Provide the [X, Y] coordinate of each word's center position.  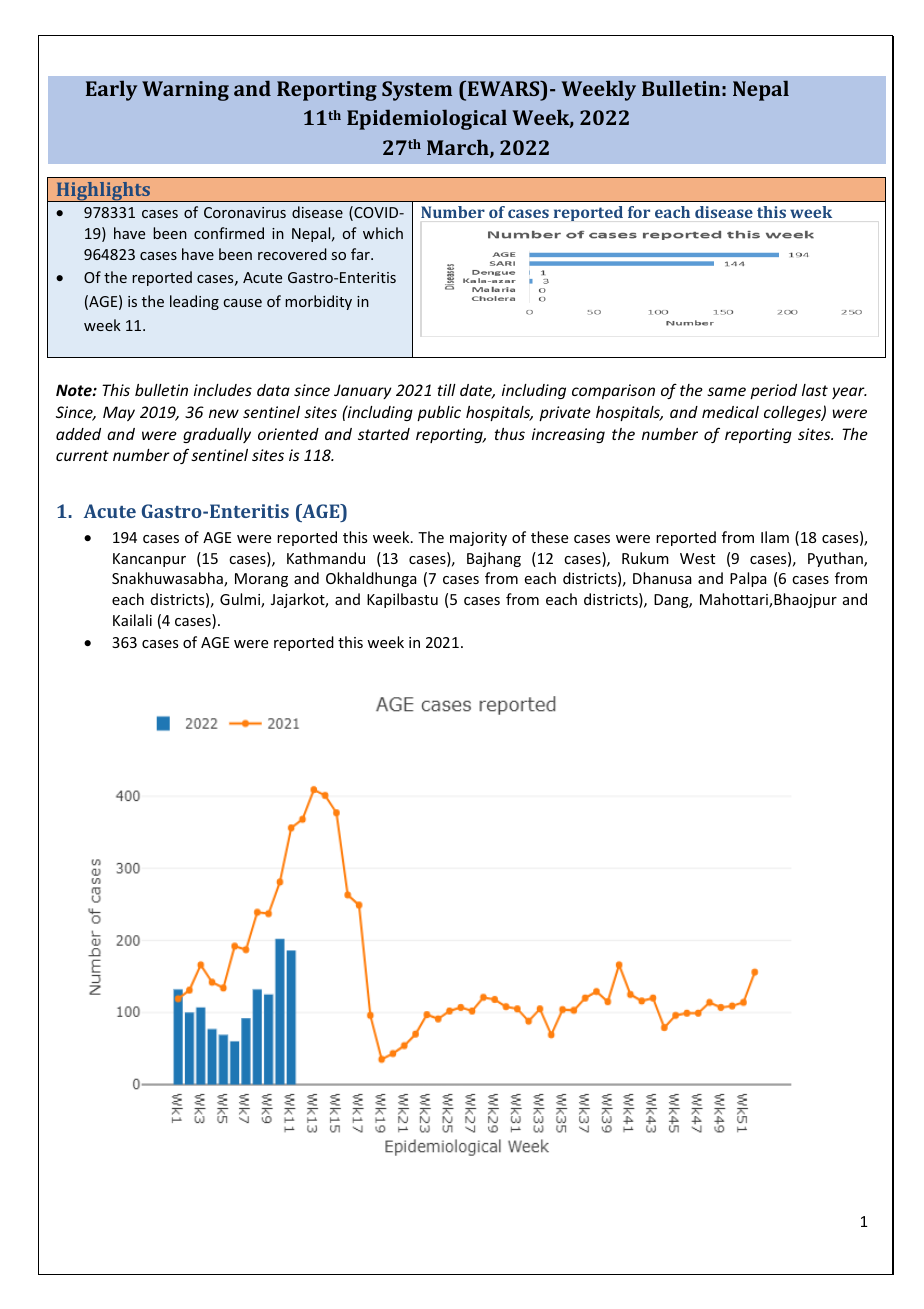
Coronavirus [245, 212]
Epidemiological [427, 119]
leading [194, 302]
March [459, 148]
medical [730, 412]
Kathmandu [326, 558]
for [639, 212]
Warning [185, 91]
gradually [217, 435]
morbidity [318, 302]
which [383, 233]
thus [510, 434]
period [773, 391]
